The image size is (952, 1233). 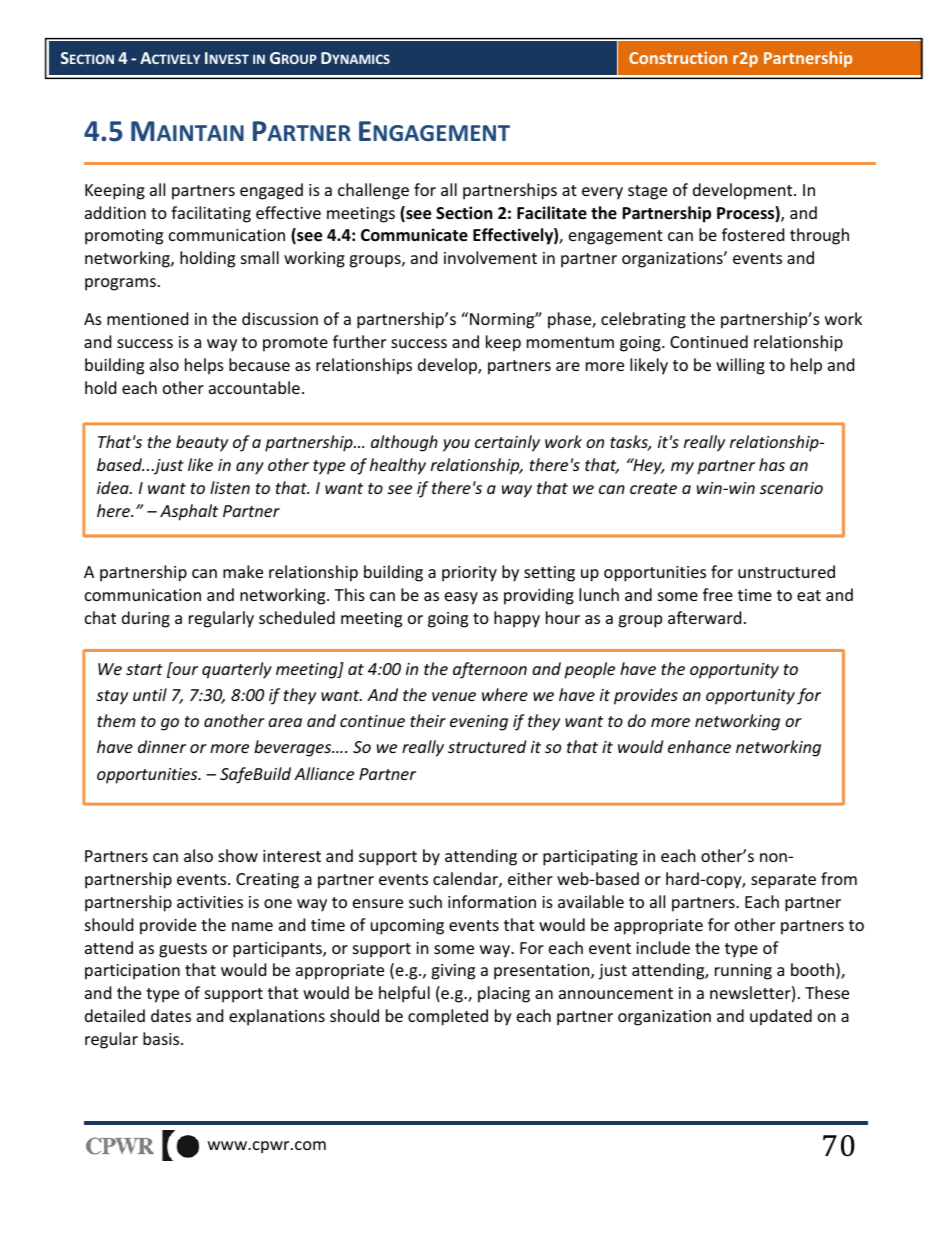 What do you see at coordinates (373, 191) in the page?
I see `challenge` at bounding box center [373, 191].
